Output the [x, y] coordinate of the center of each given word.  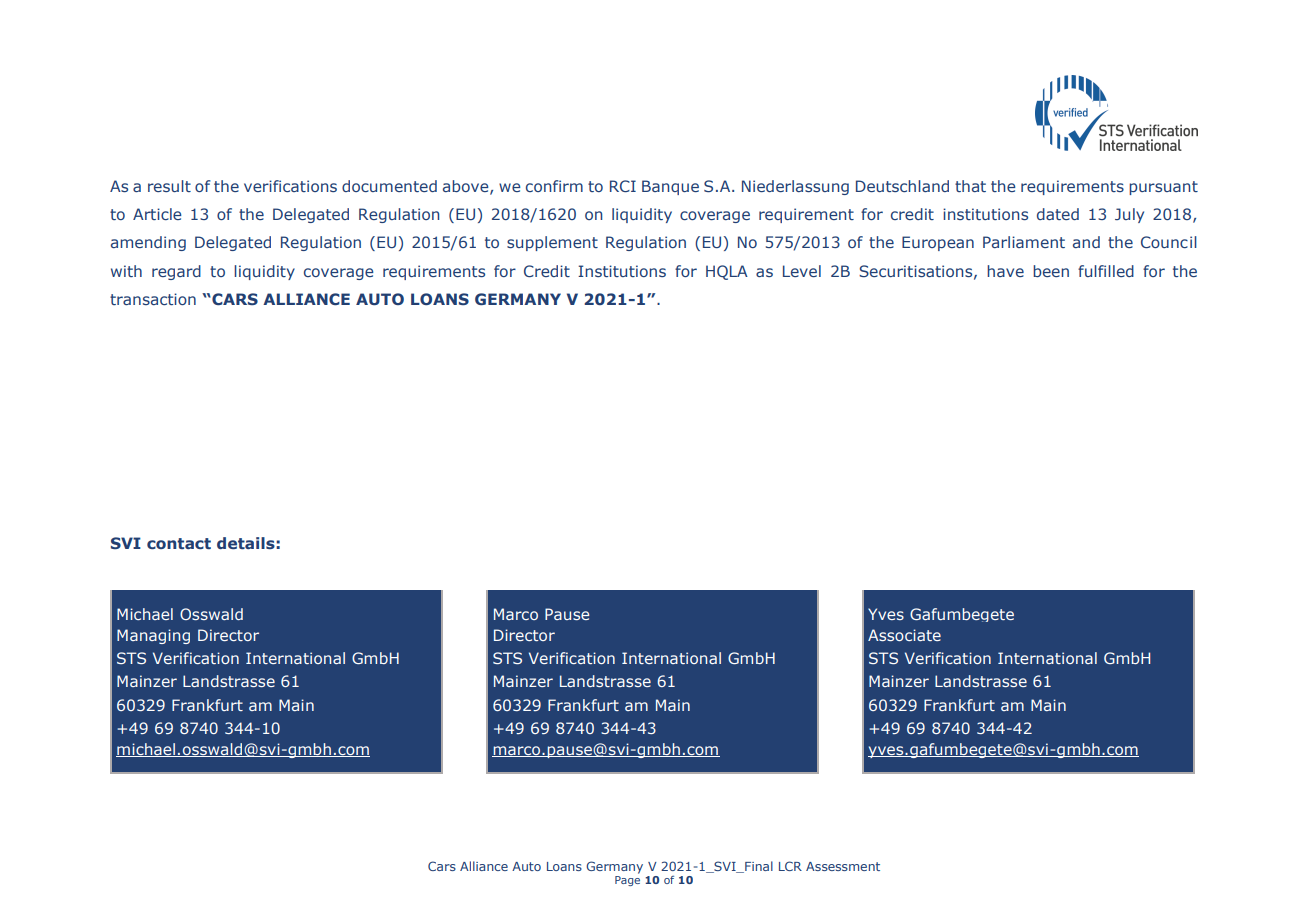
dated [1058, 214]
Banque [670, 187]
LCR [790, 866]
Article [157, 214]
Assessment [843, 866]
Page [627, 881]
